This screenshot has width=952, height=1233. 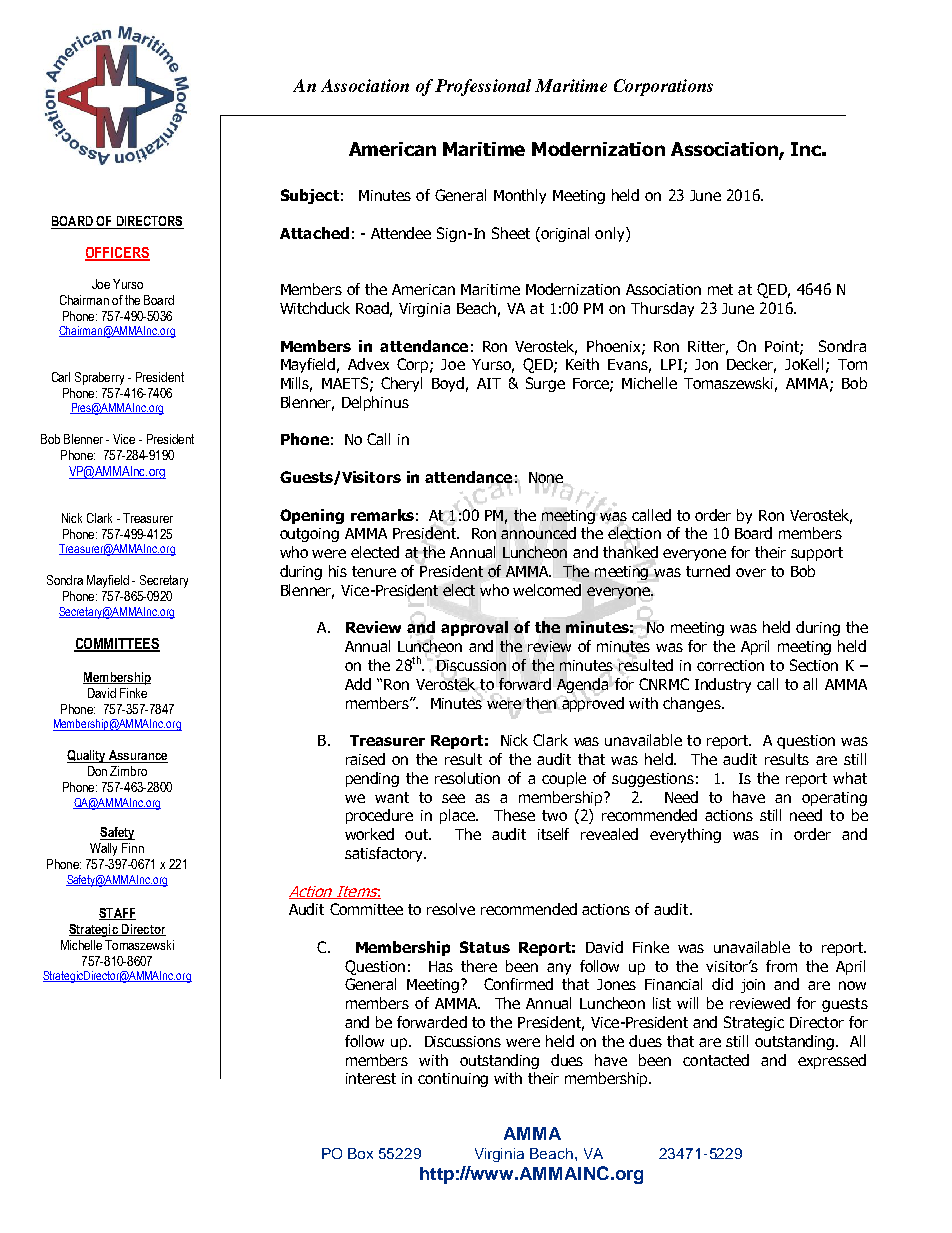 What do you see at coordinates (483, 87) in the screenshot?
I see `Professional` at bounding box center [483, 87].
